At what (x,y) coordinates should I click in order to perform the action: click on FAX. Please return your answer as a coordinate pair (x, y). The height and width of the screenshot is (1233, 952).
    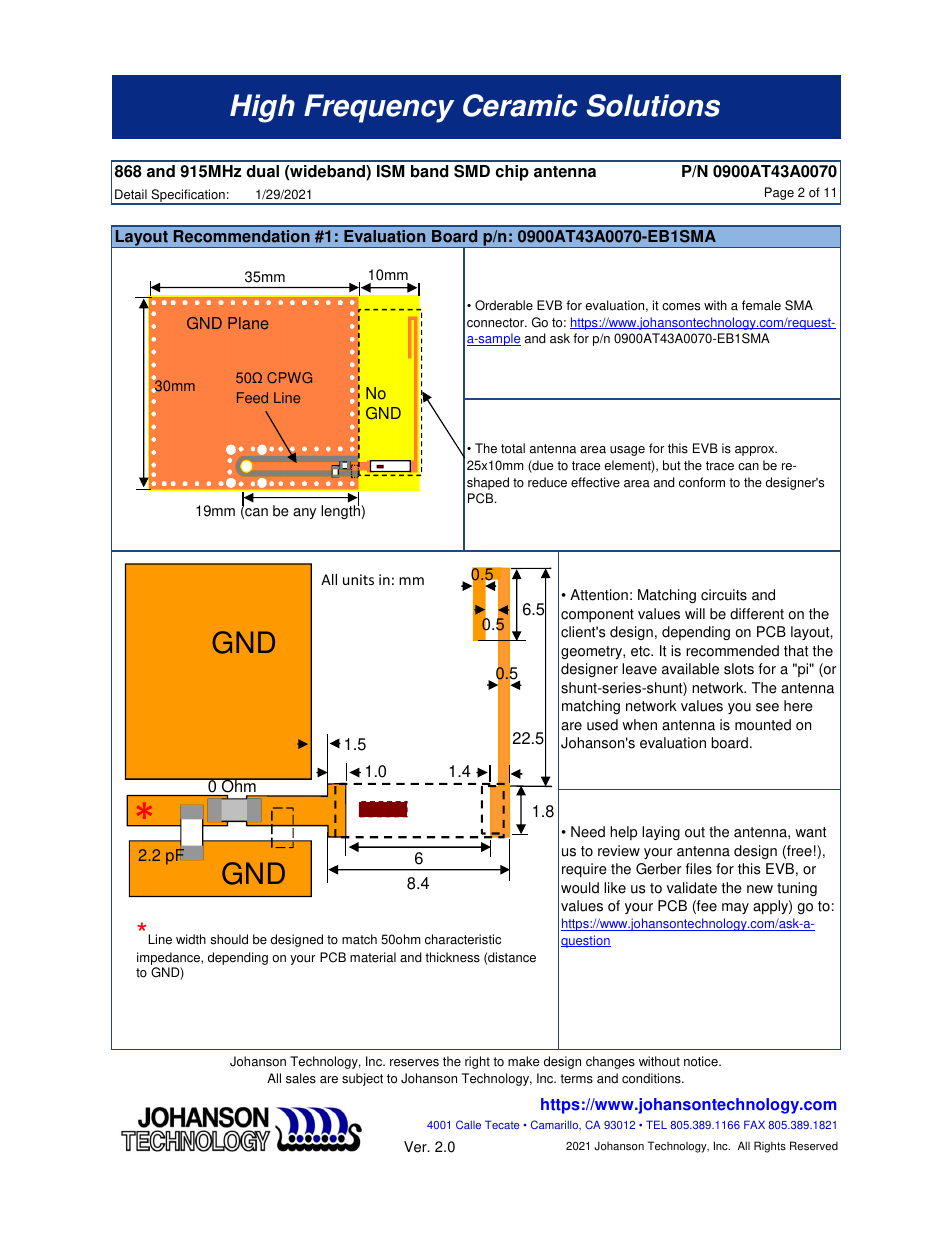
    Looking at the image, I should click on (754, 1124).
